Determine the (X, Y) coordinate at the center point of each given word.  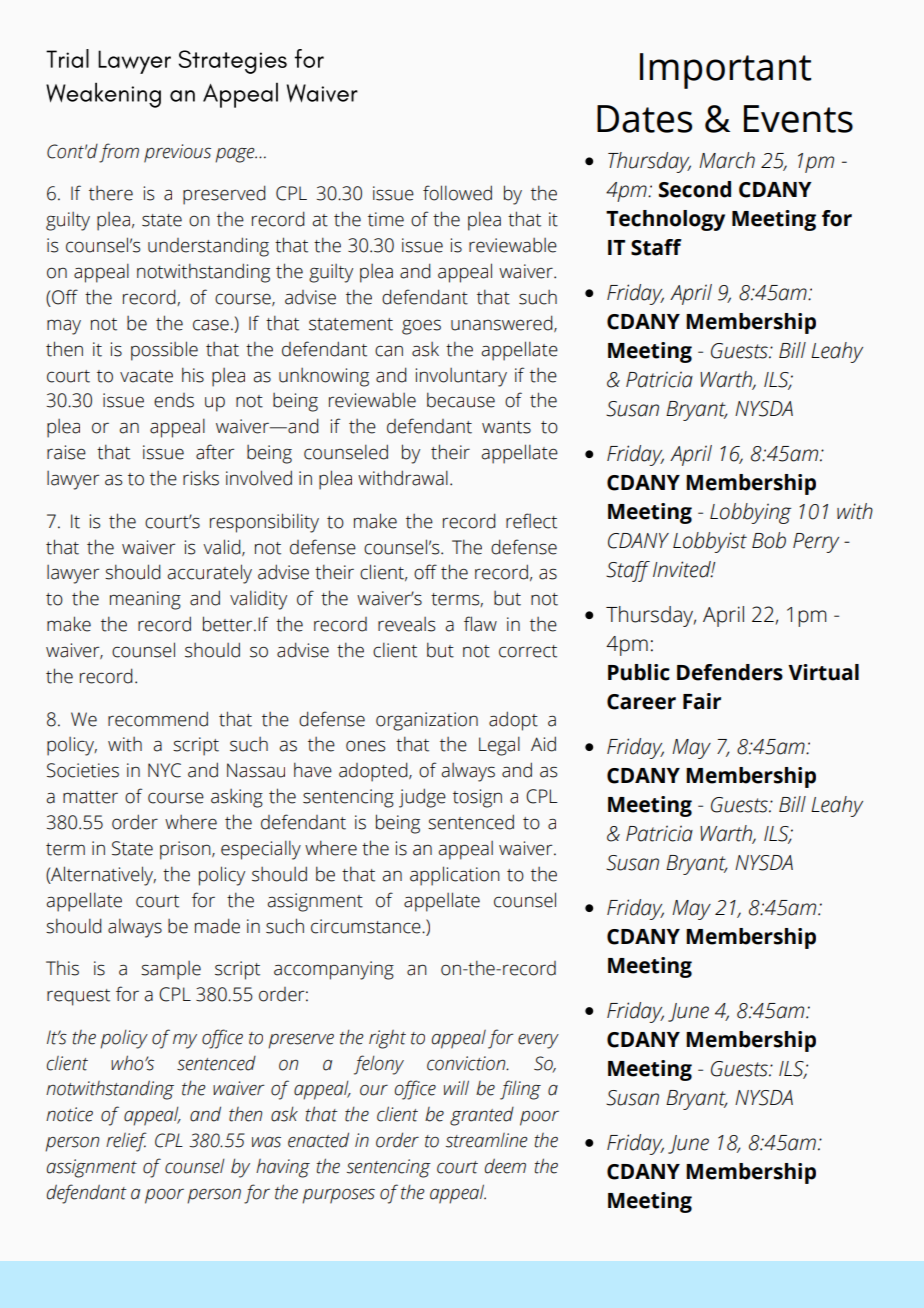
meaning (145, 600)
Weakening (103, 95)
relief (126, 1142)
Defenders (730, 672)
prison (186, 850)
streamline (486, 1140)
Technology (665, 220)
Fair (702, 701)
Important (725, 71)
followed (457, 193)
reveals (407, 624)
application (455, 876)
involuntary (461, 377)
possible (164, 351)
